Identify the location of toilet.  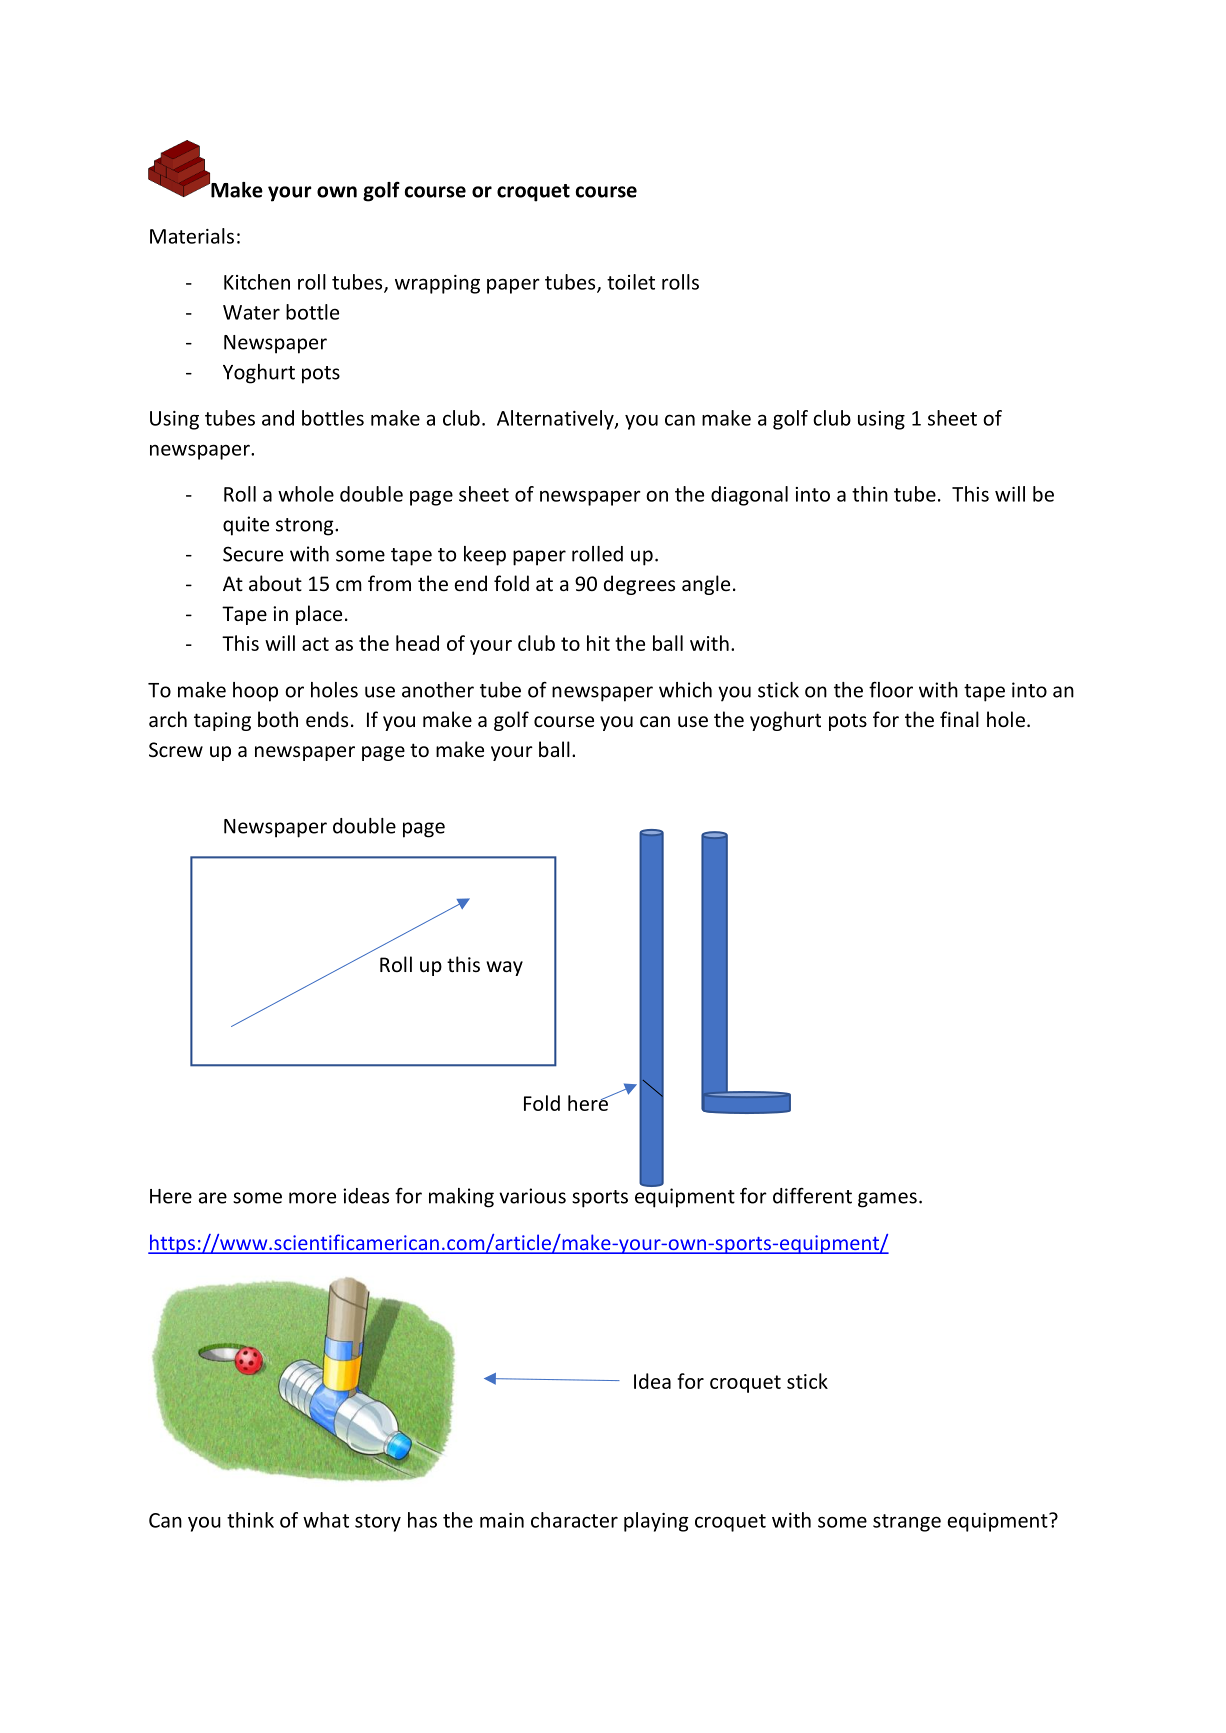
(631, 282).
